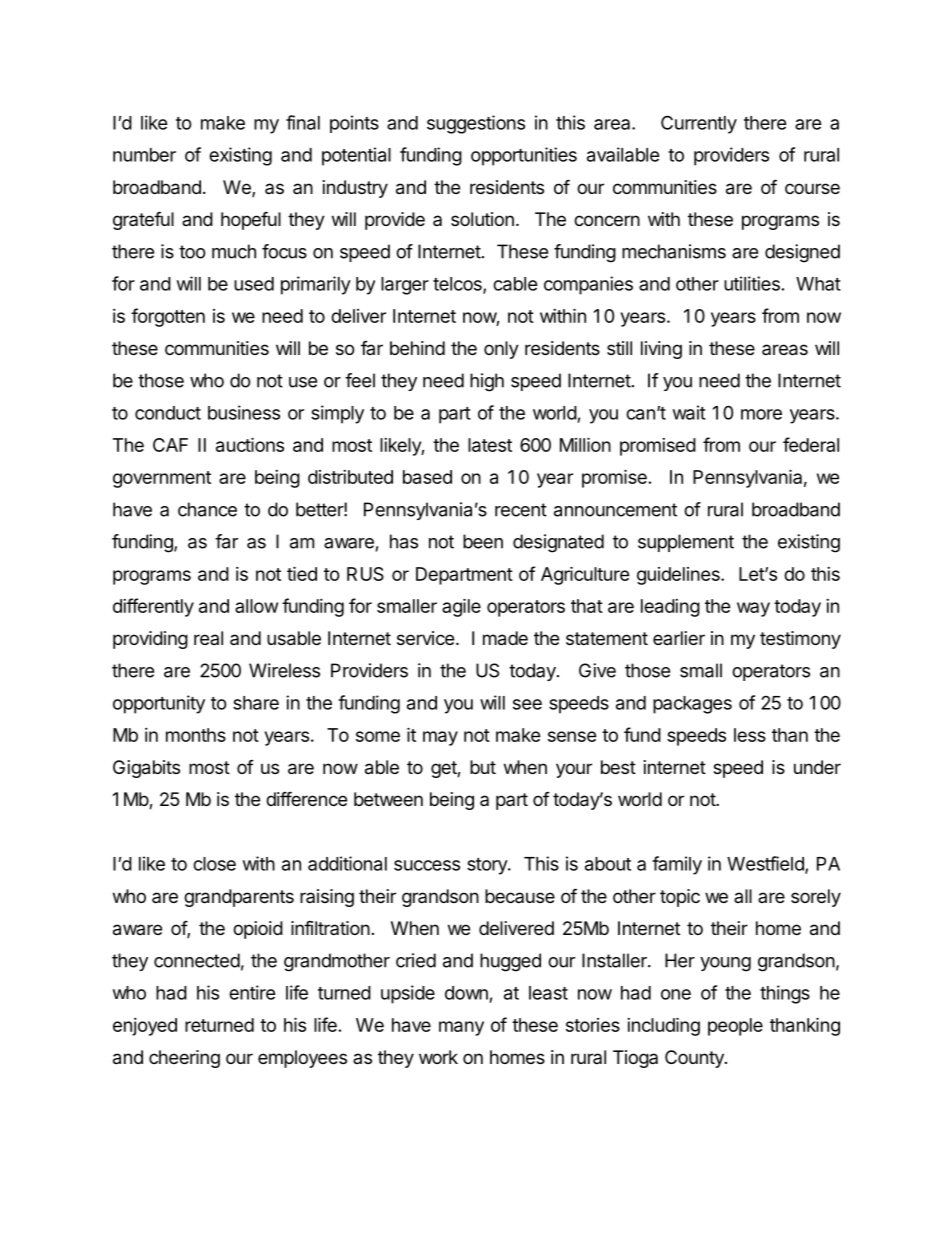  What do you see at coordinates (144, 155) in the screenshot?
I see `number` at bounding box center [144, 155].
